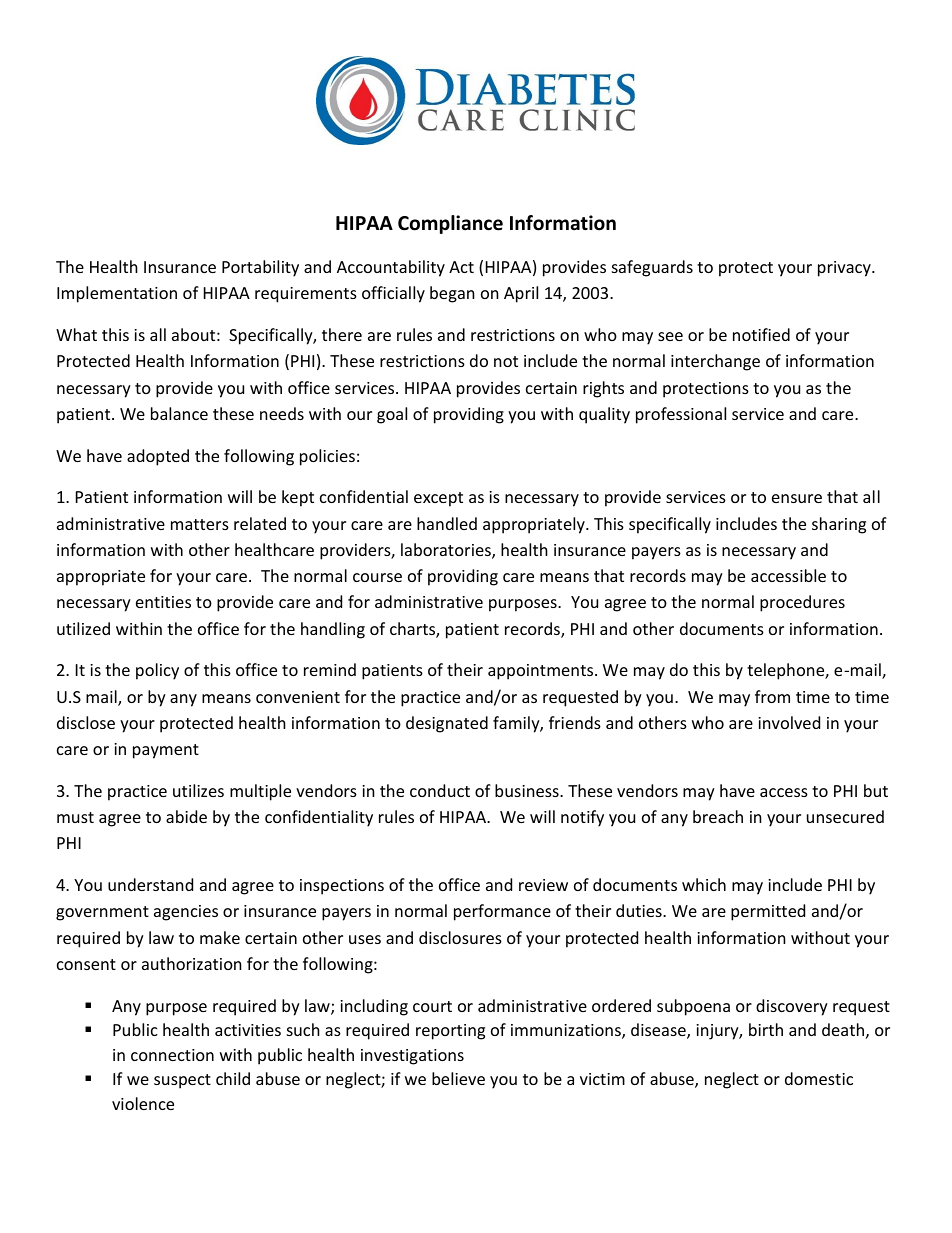  Describe the element at coordinates (450, 224) in the screenshot. I see `Compliance` at that location.
